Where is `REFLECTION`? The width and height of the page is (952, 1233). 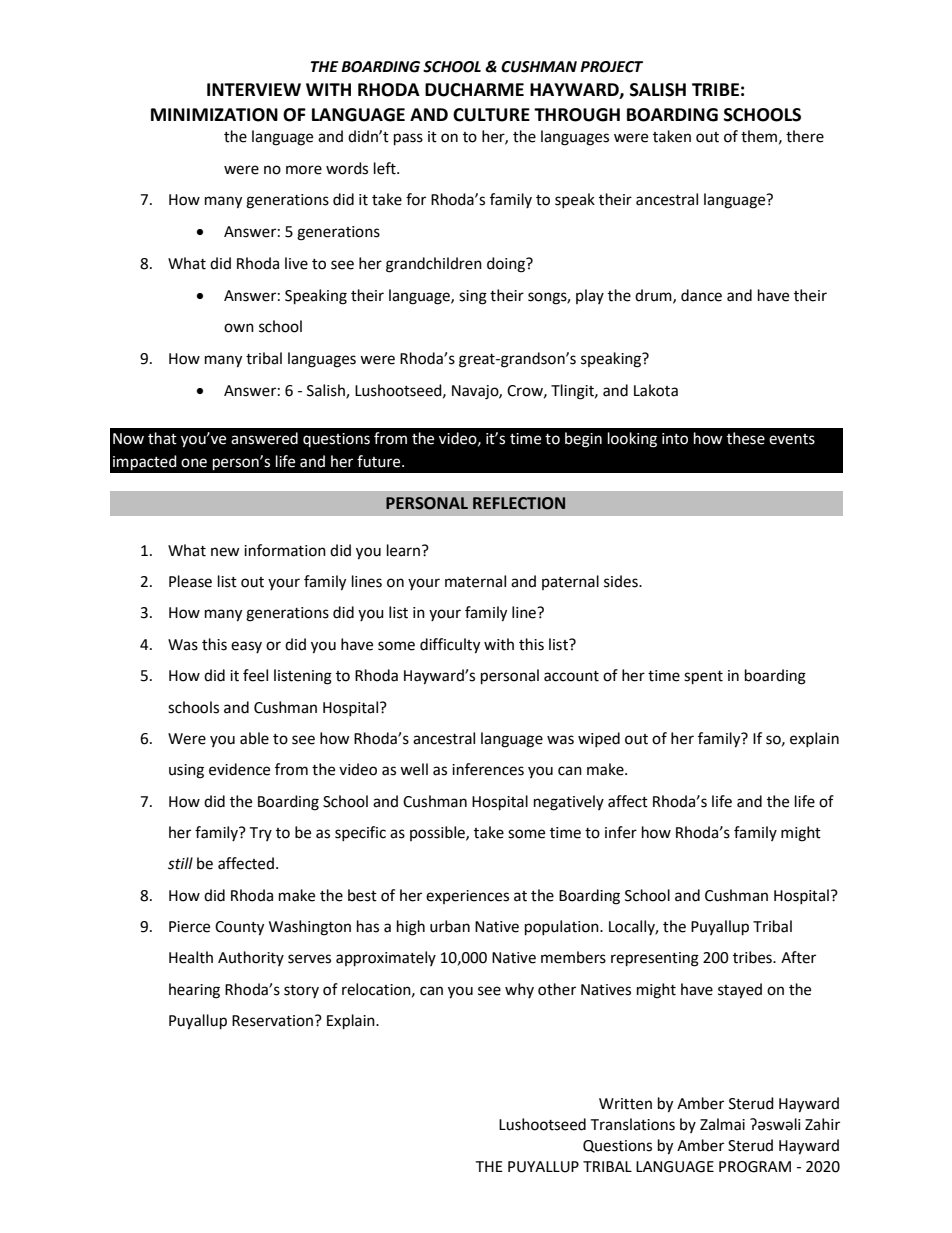
REFLECTION is located at coordinates (519, 503).
